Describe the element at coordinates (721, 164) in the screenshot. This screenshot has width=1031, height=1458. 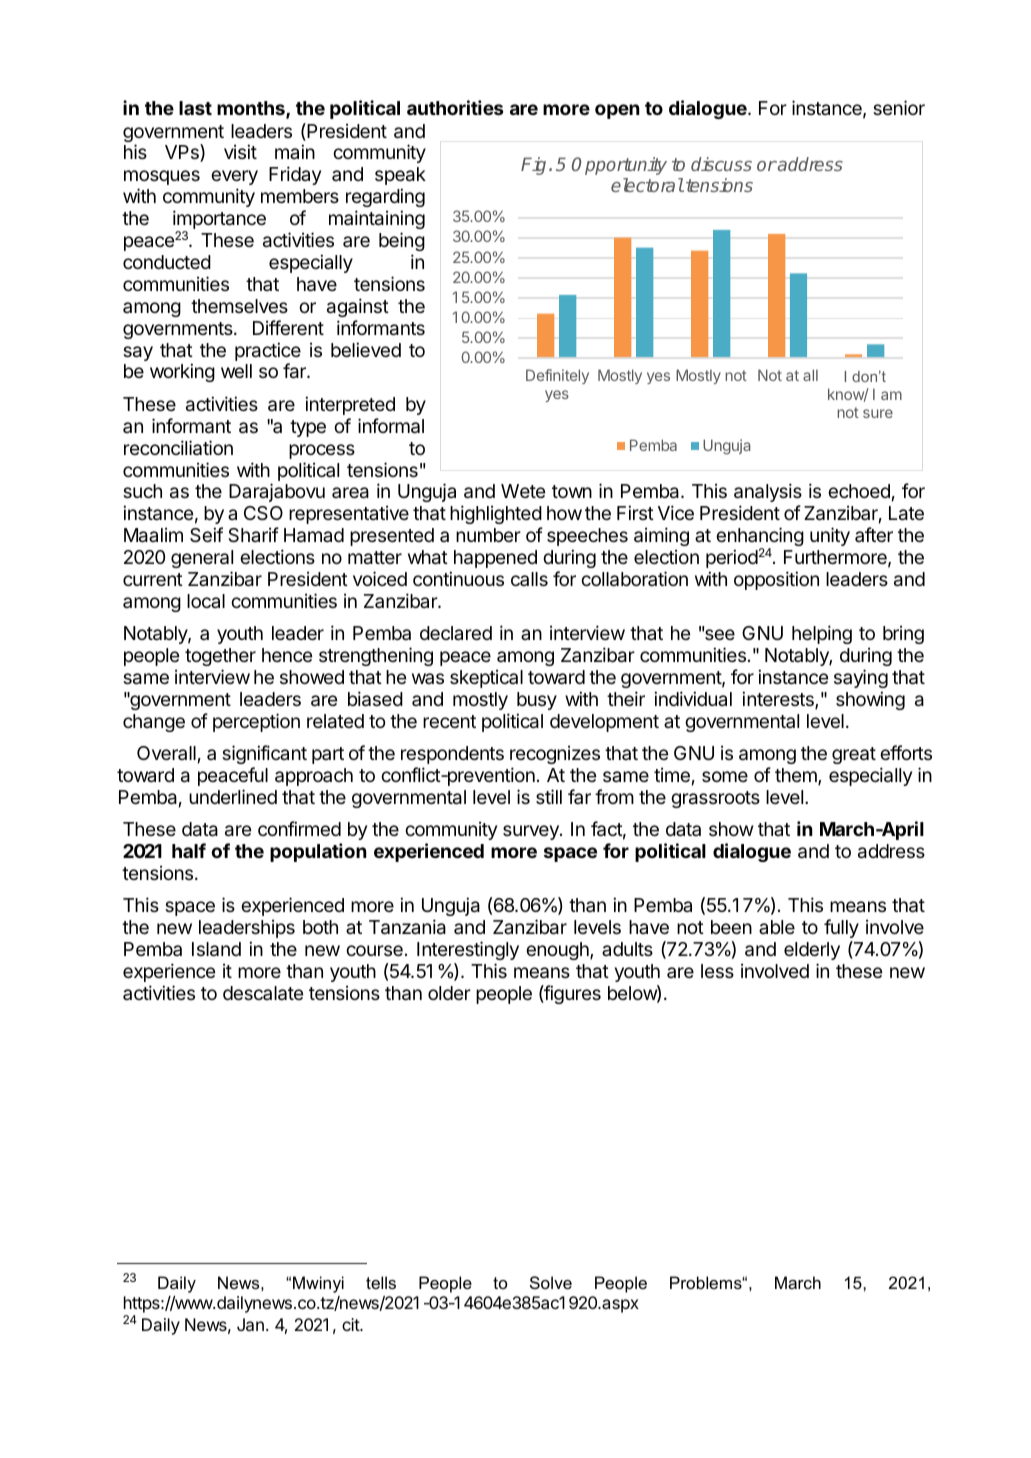
I see `discuss` at that location.
